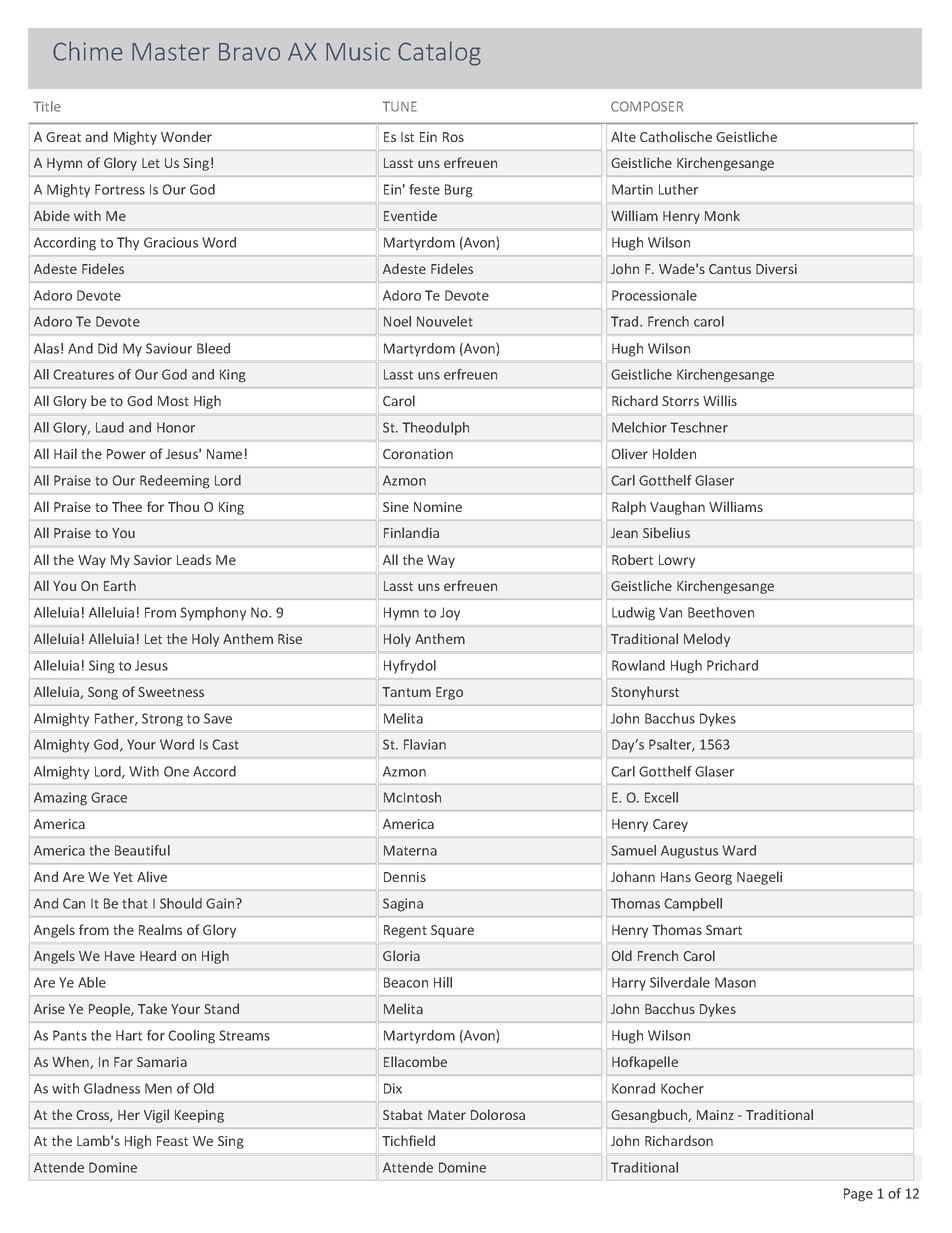 The image size is (952, 1233). What do you see at coordinates (450, 614) in the screenshot?
I see `Joy` at bounding box center [450, 614].
